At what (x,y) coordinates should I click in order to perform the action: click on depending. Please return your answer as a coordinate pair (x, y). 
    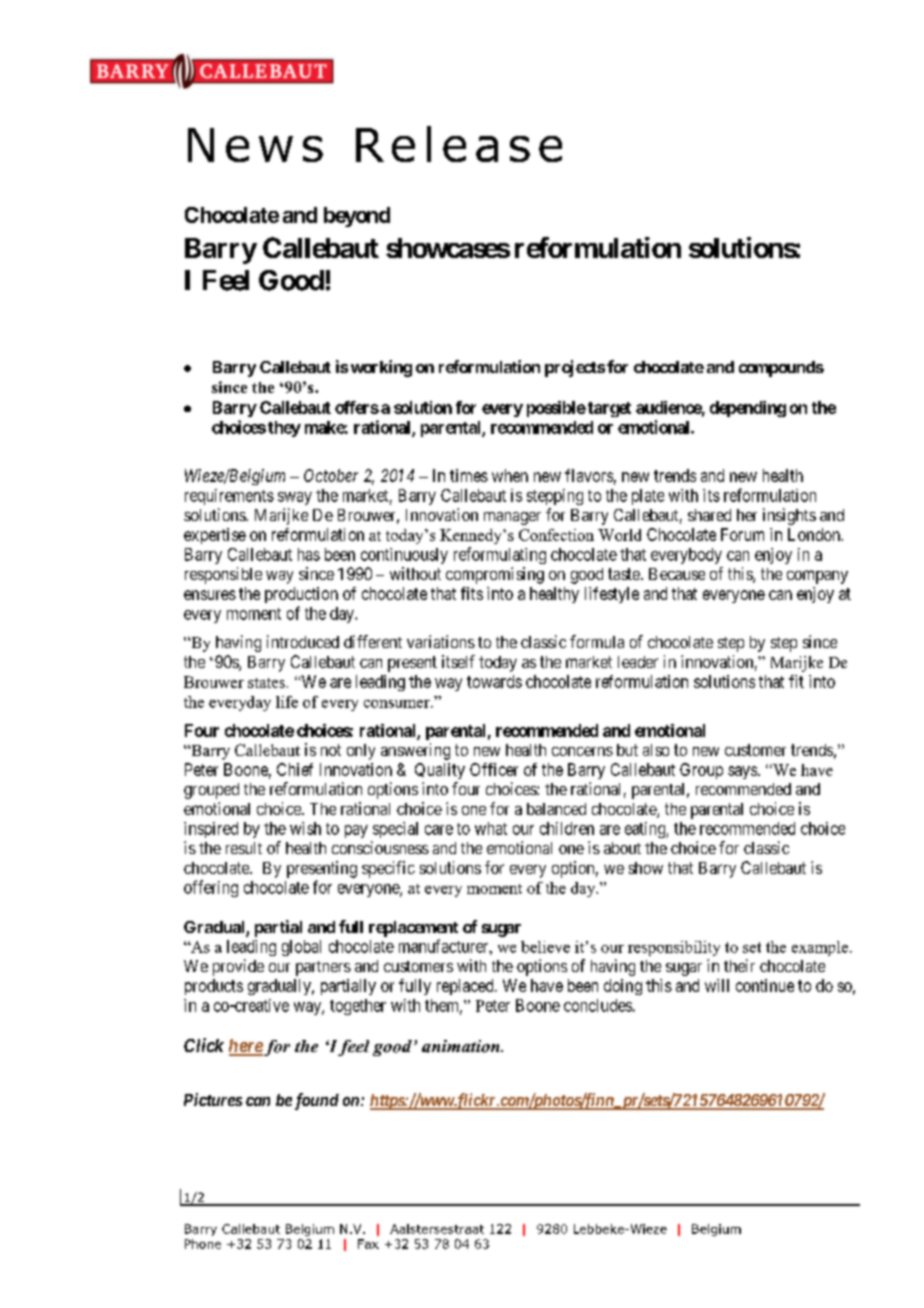
    Looking at the image, I should click on (748, 409).
